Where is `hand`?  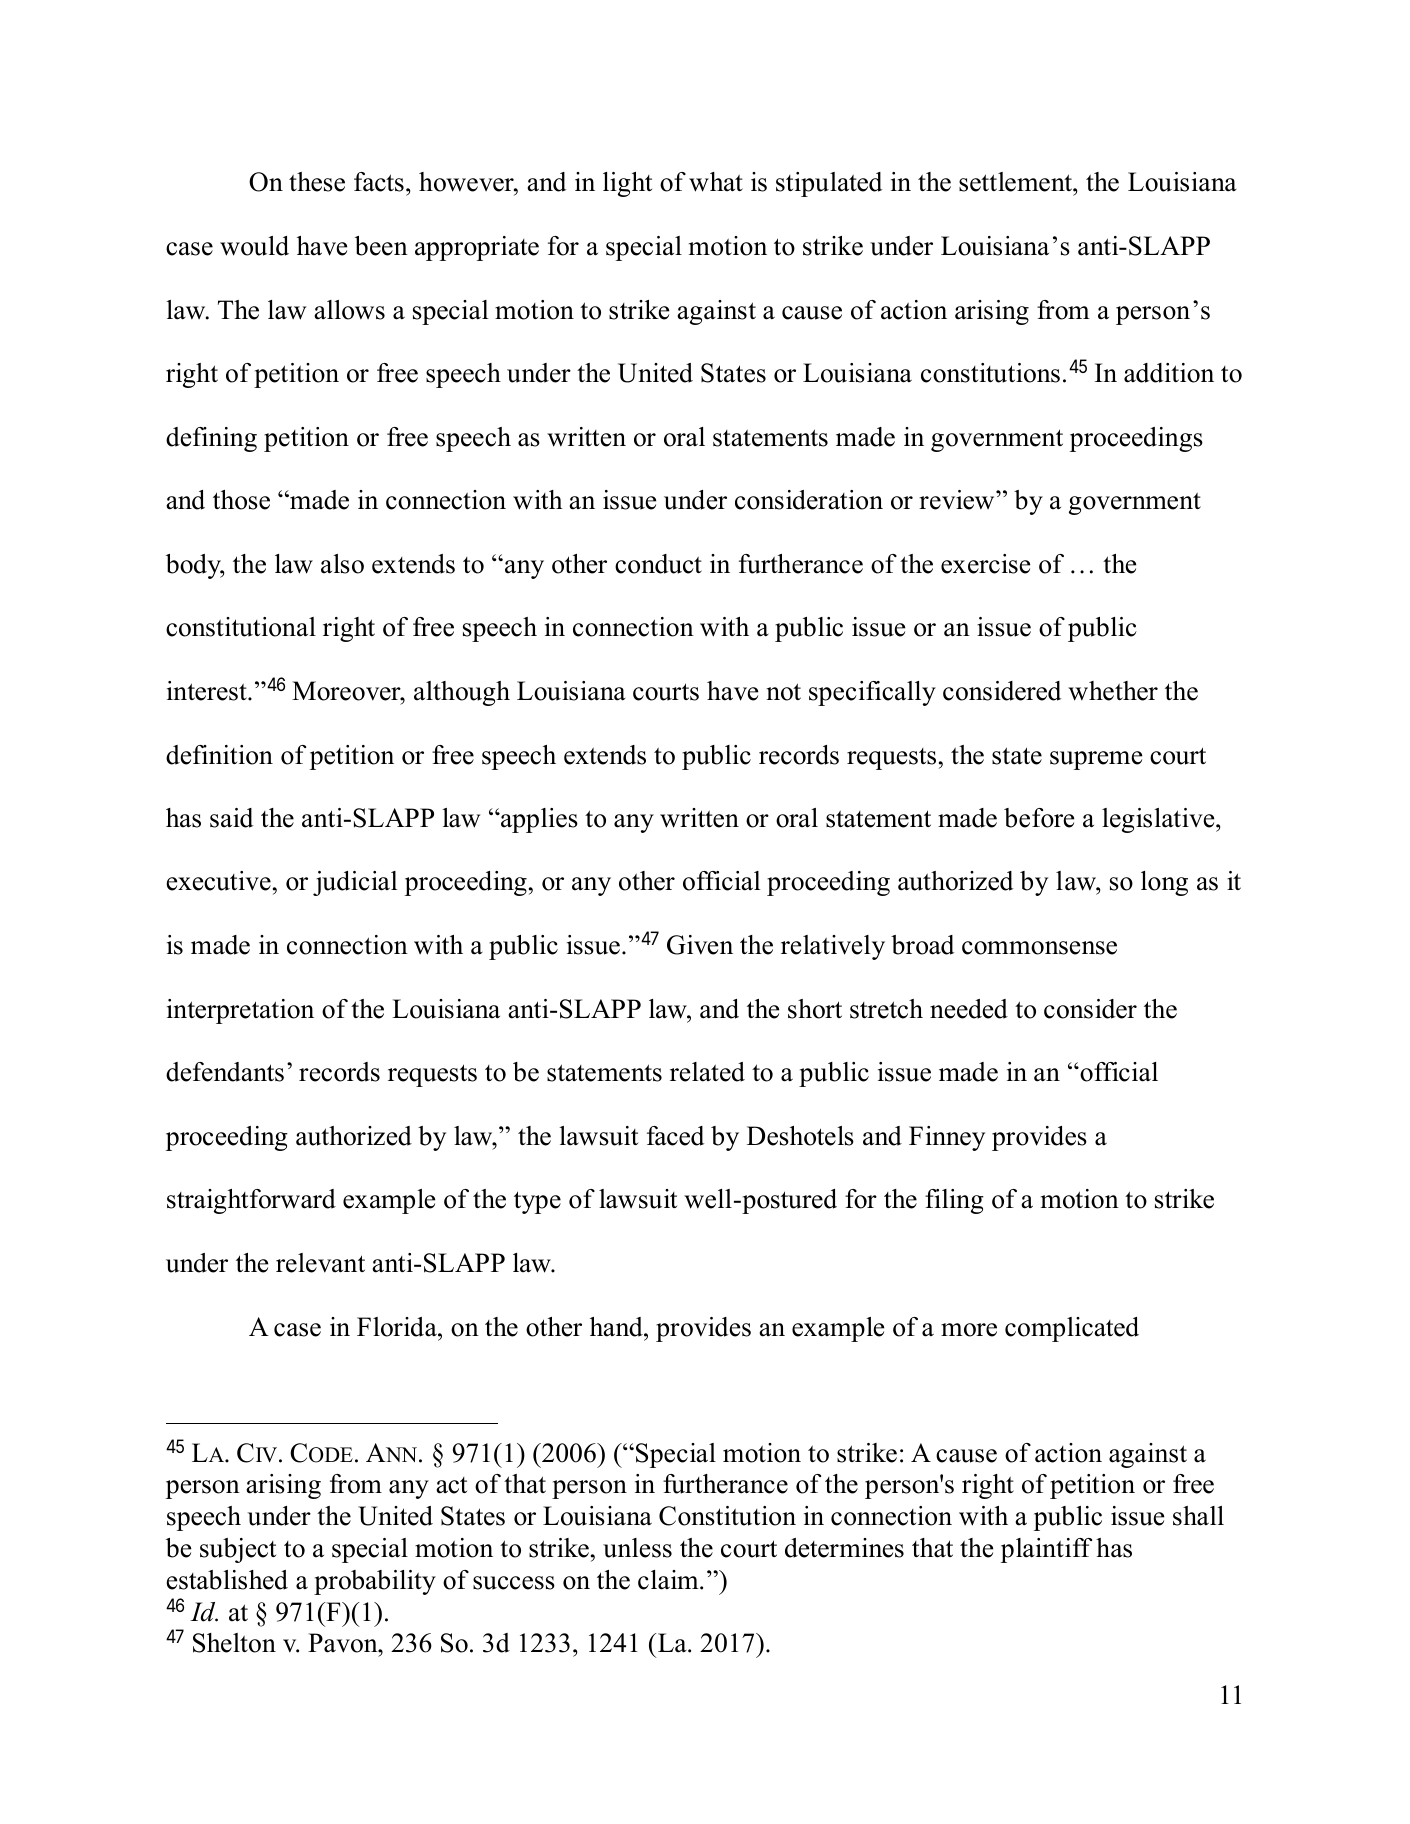
hand is located at coordinates (617, 1327).
